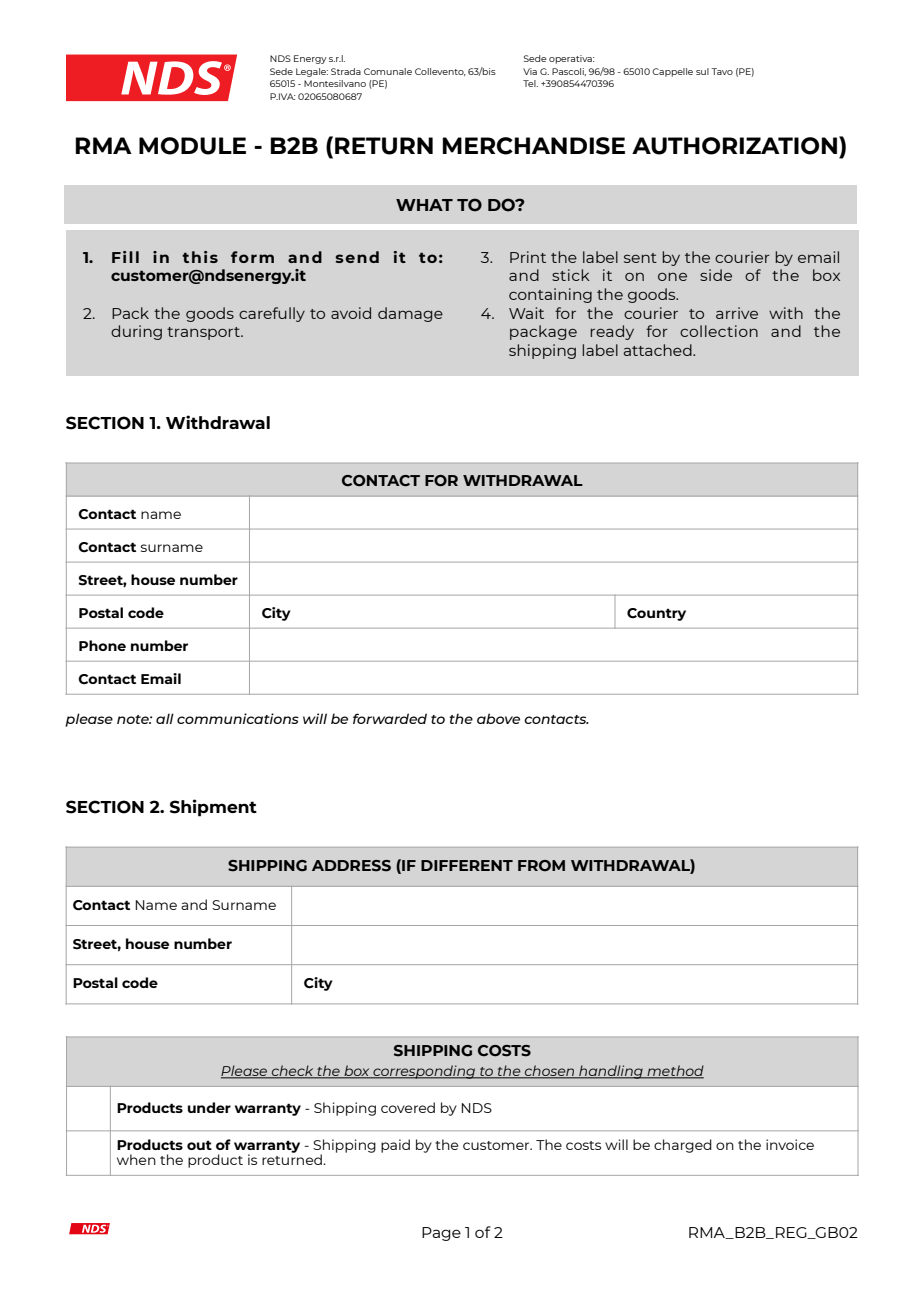 The image size is (924, 1308). I want to click on transport, so click(204, 333).
